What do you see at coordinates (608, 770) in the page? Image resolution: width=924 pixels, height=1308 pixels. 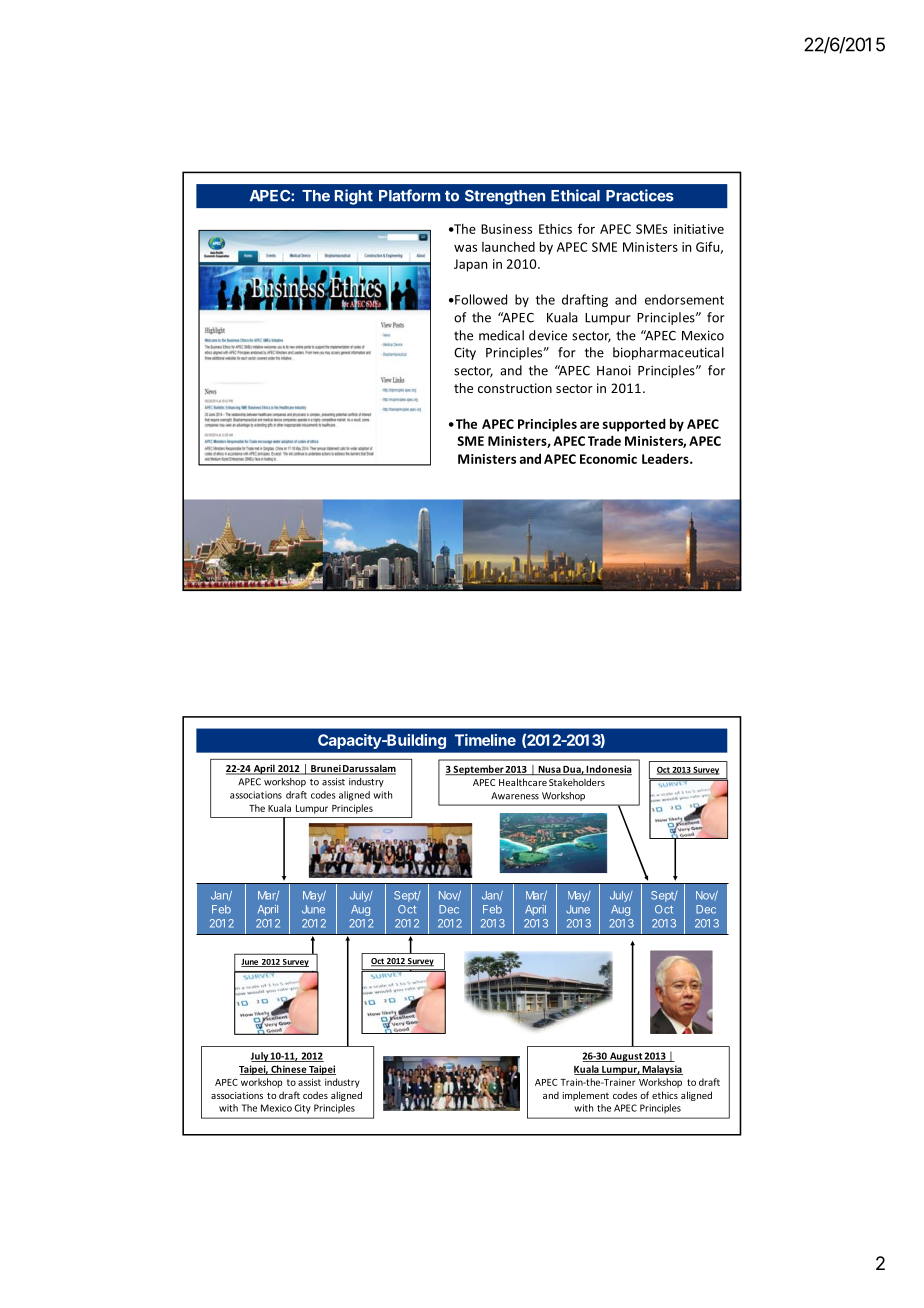 I see `Indonesia` at bounding box center [608, 770].
